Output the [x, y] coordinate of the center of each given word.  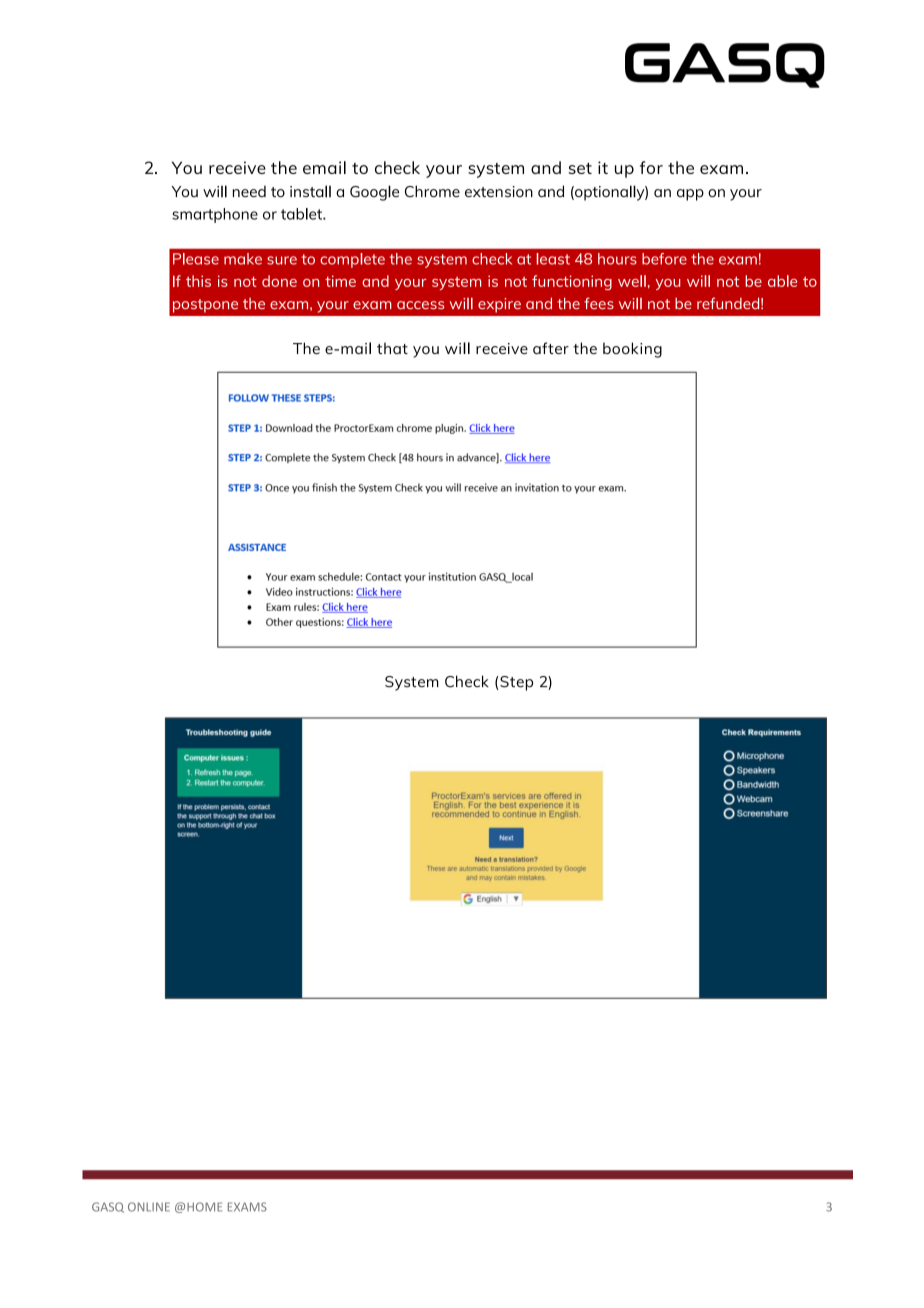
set [580, 168]
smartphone [215, 215]
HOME [204, 1207]
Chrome [432, 191]
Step [516, 683]
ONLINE [149, 1207]
